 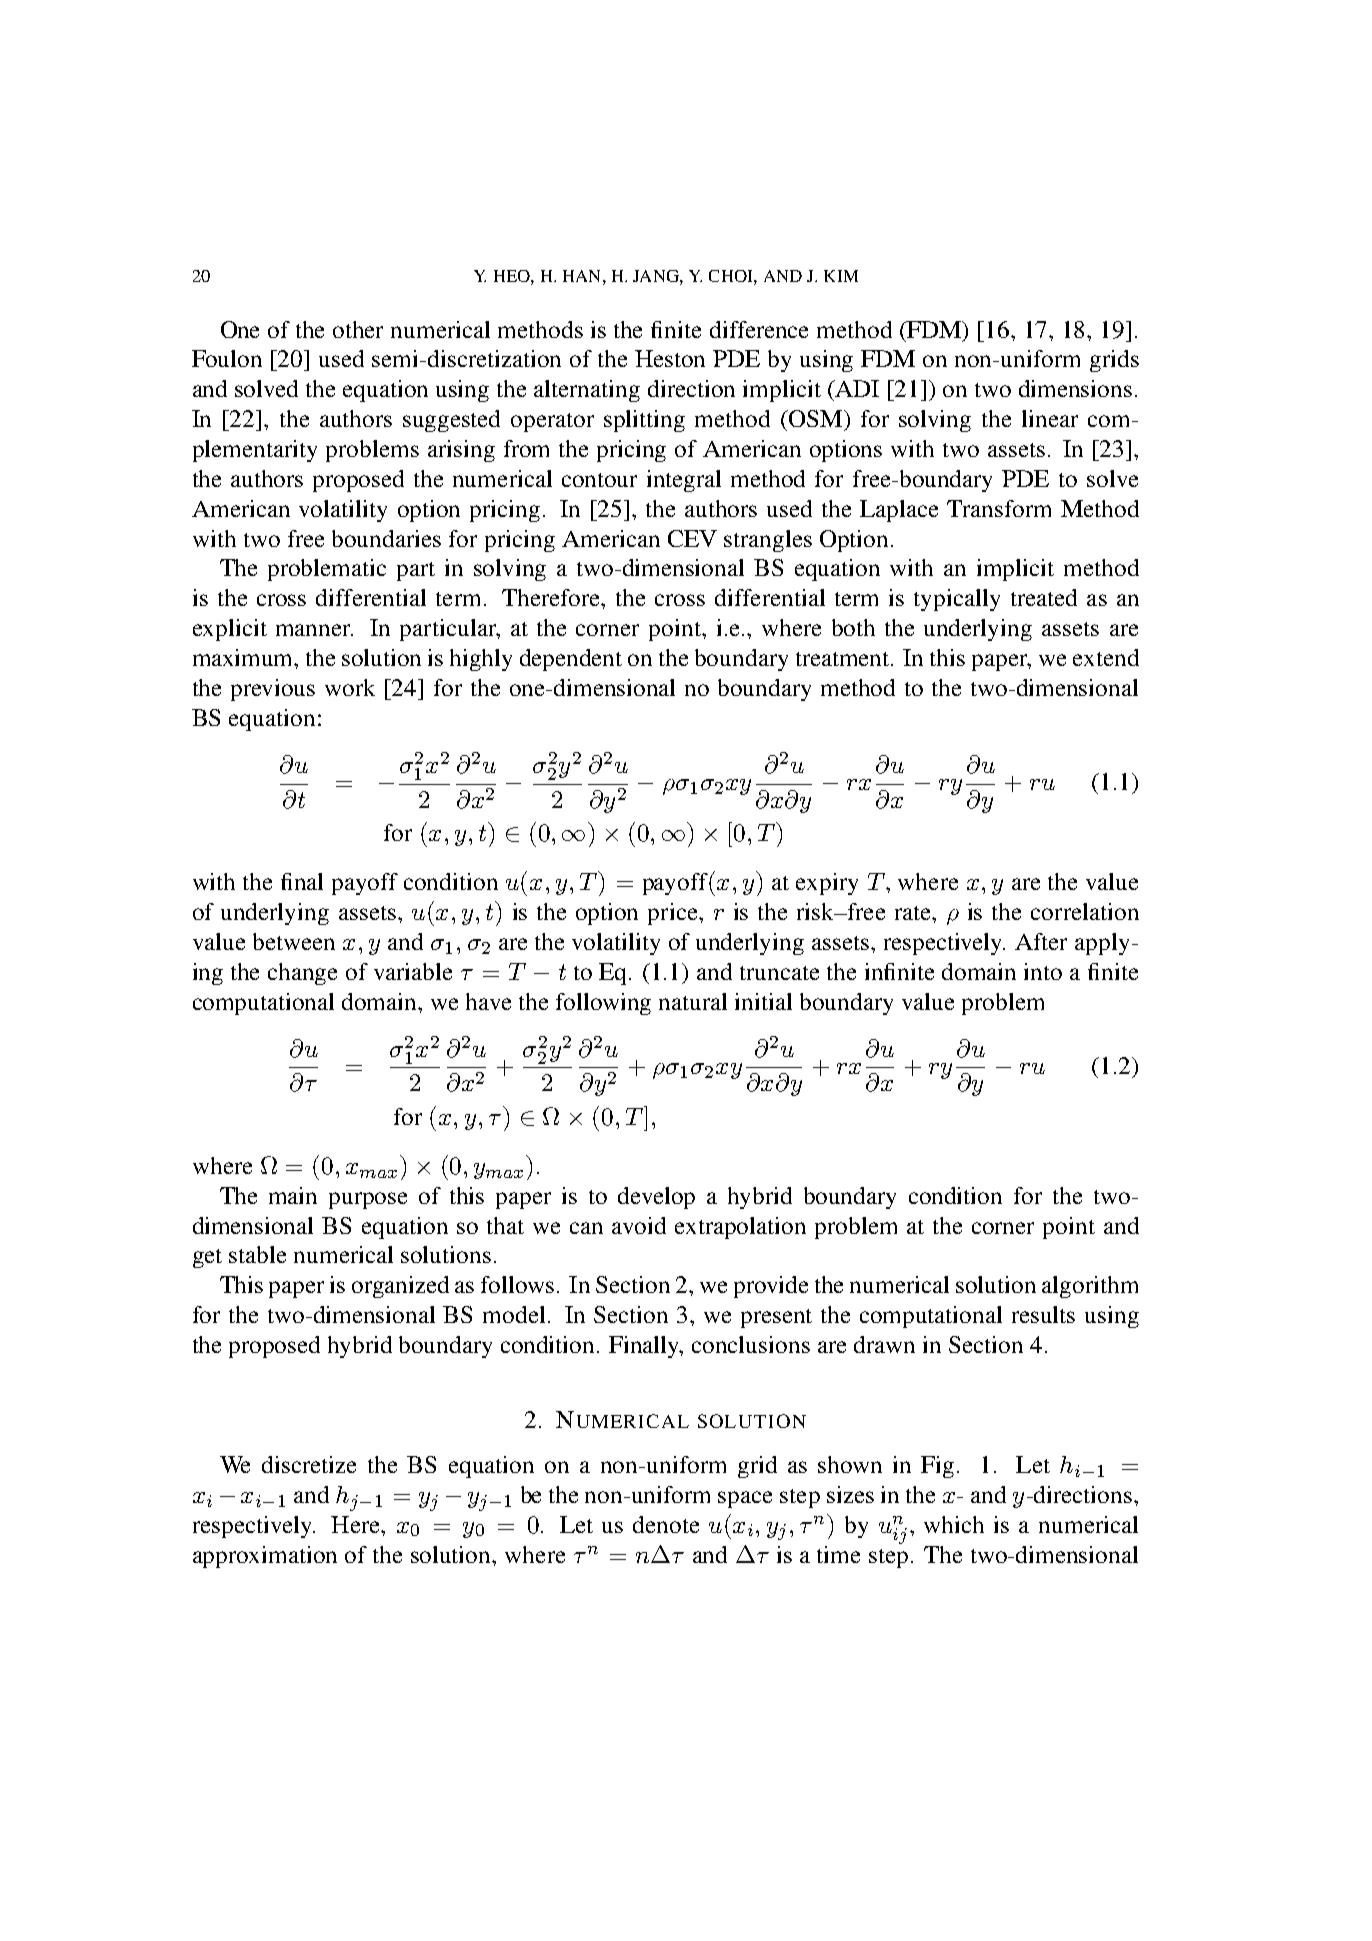 What do you see at coordinates (670, 358) in the page?
I see `Heston` at bounding box center [670, 358].
